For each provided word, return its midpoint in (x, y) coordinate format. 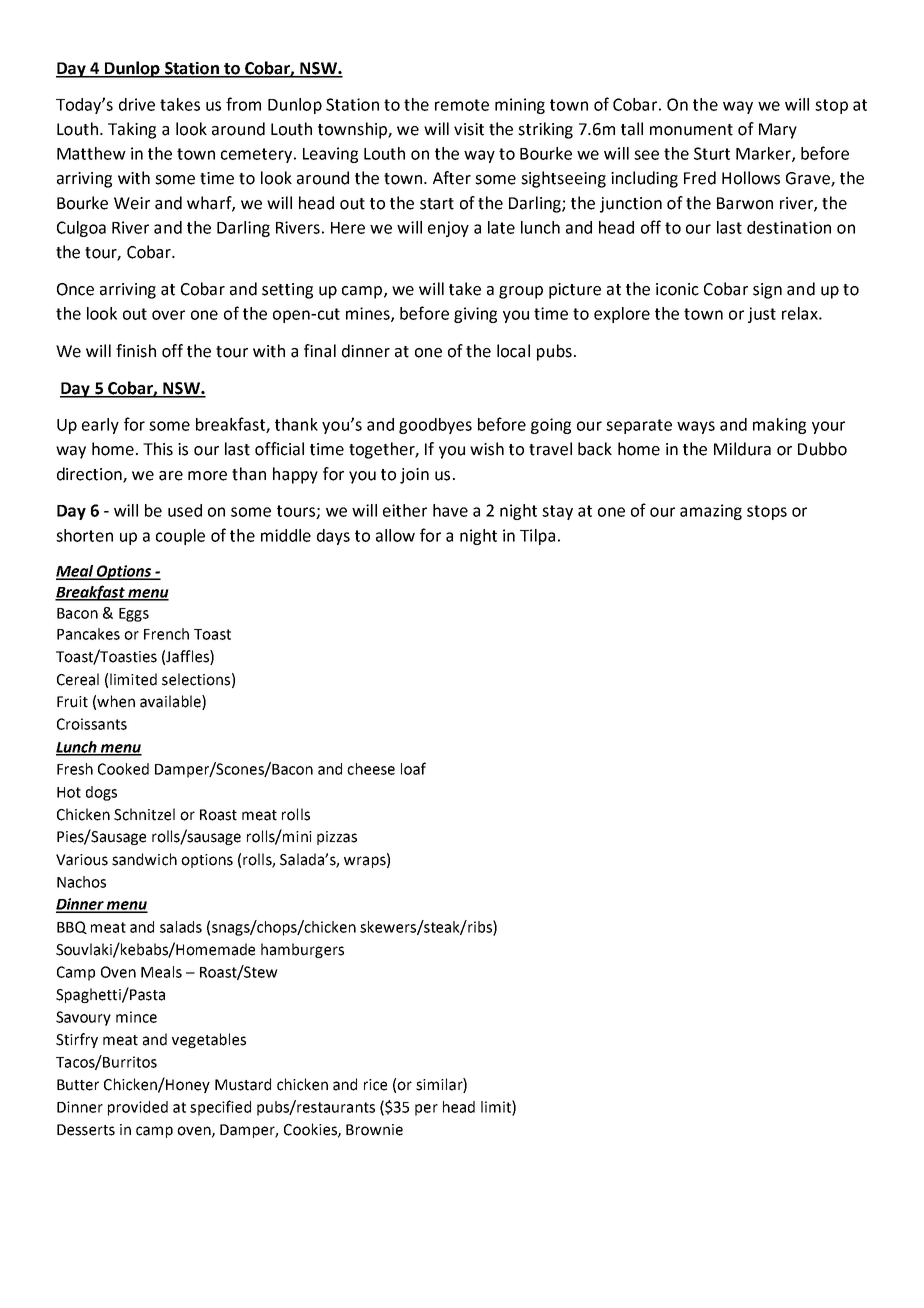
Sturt (712, 153)
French (166, 634)
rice (375, 1085)
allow (395, 535)
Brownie (374, 1130)
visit (469, 129)
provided (138, 1108)
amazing (711, 512)
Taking (132, 130)
